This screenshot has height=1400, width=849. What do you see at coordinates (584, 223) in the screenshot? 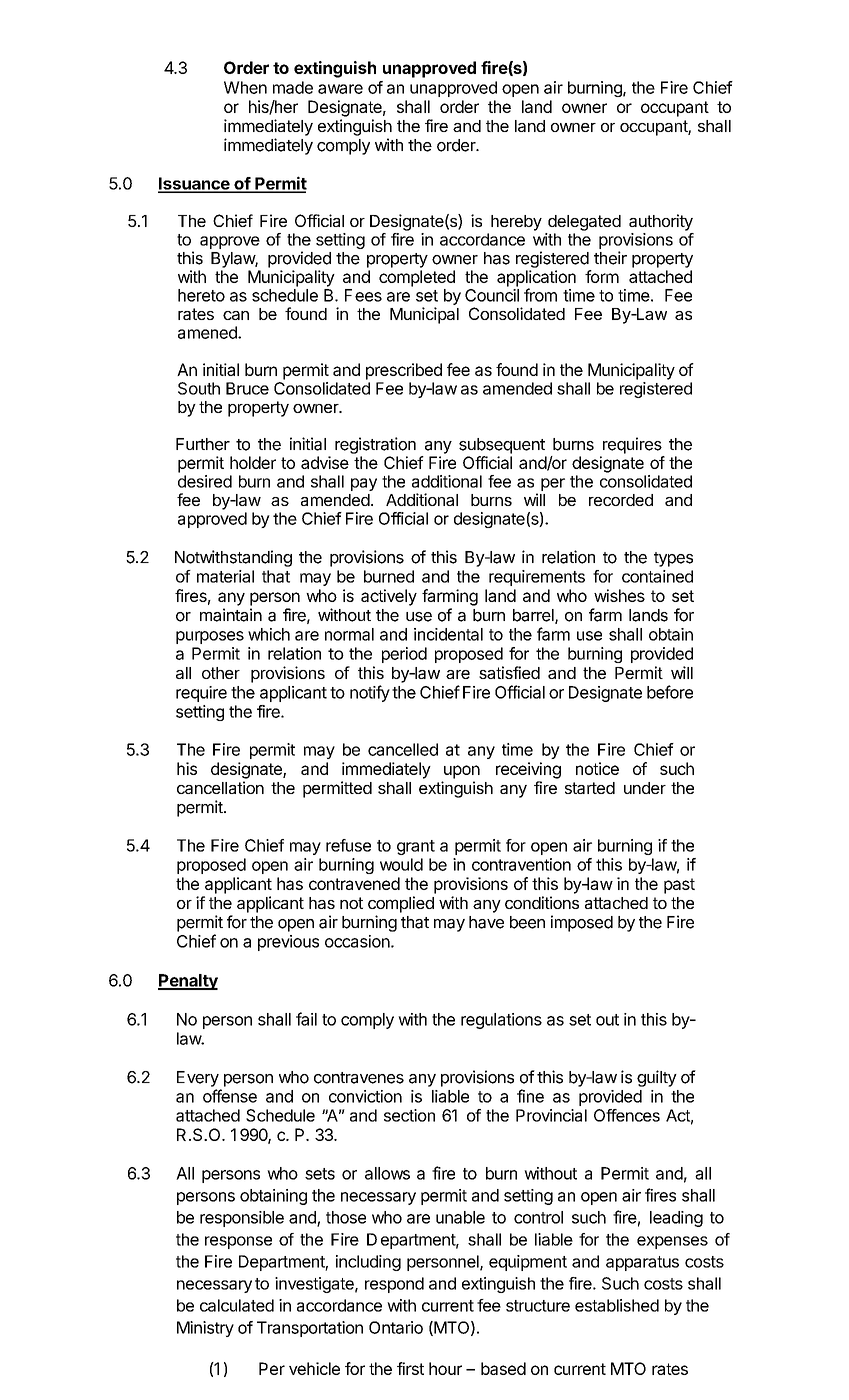
I see `delegated` at bounding box center [584, 223].
